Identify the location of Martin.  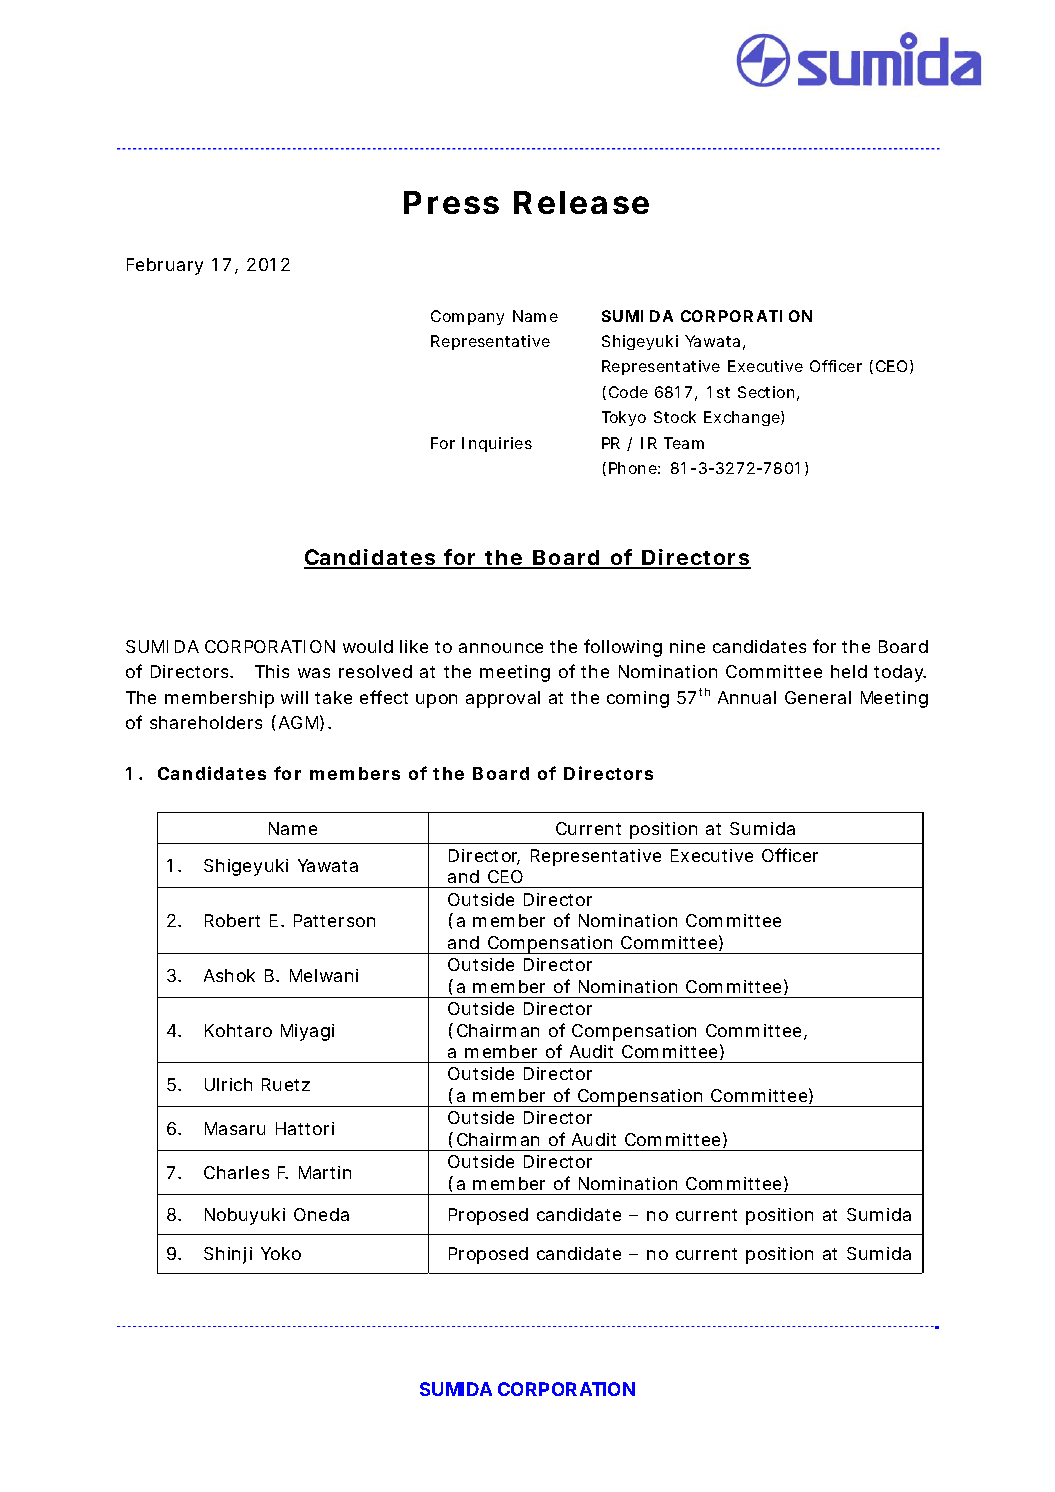
(325, 1172).
